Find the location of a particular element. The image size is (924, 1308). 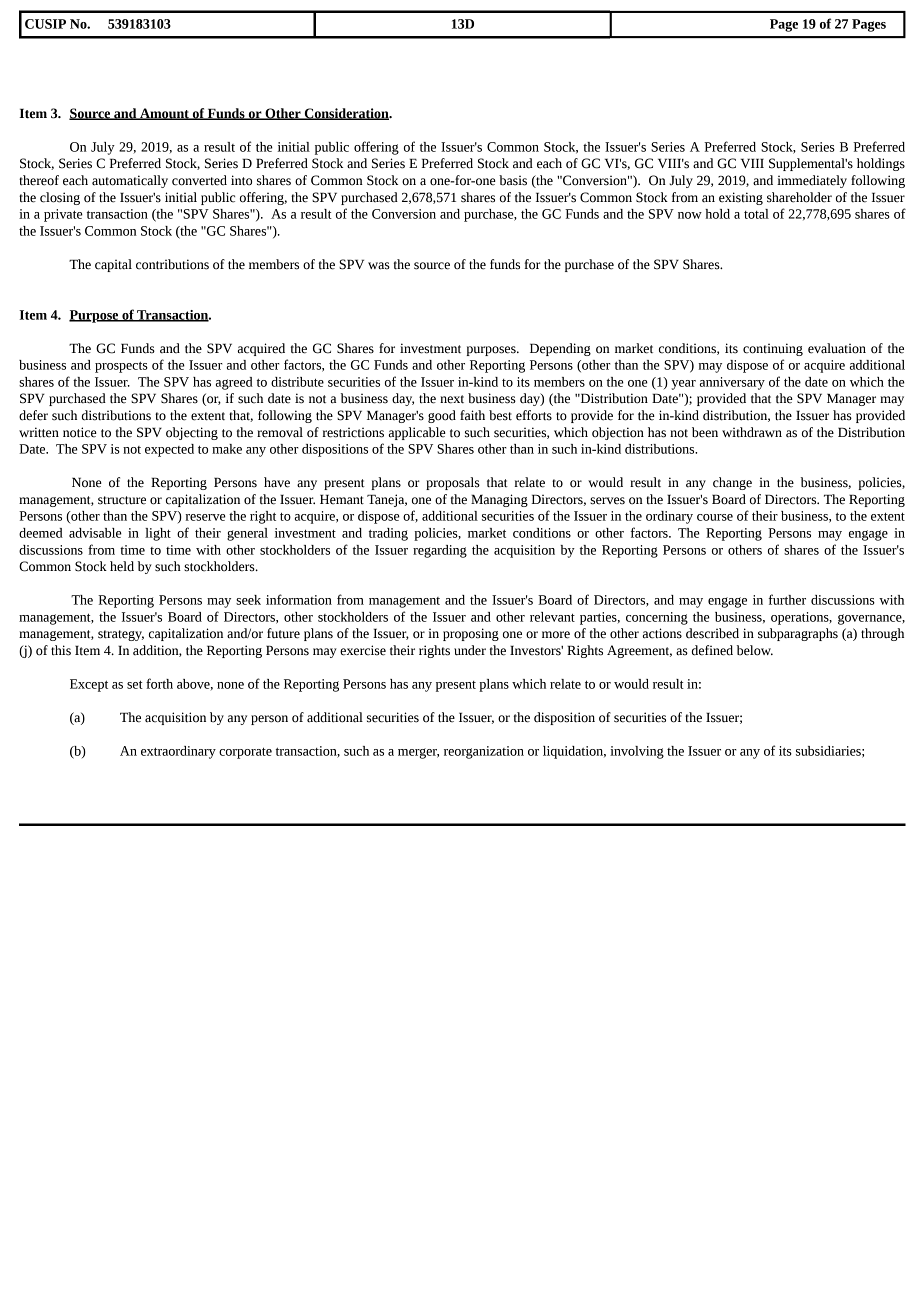

reorganization is located at coordinates (484, 752).
